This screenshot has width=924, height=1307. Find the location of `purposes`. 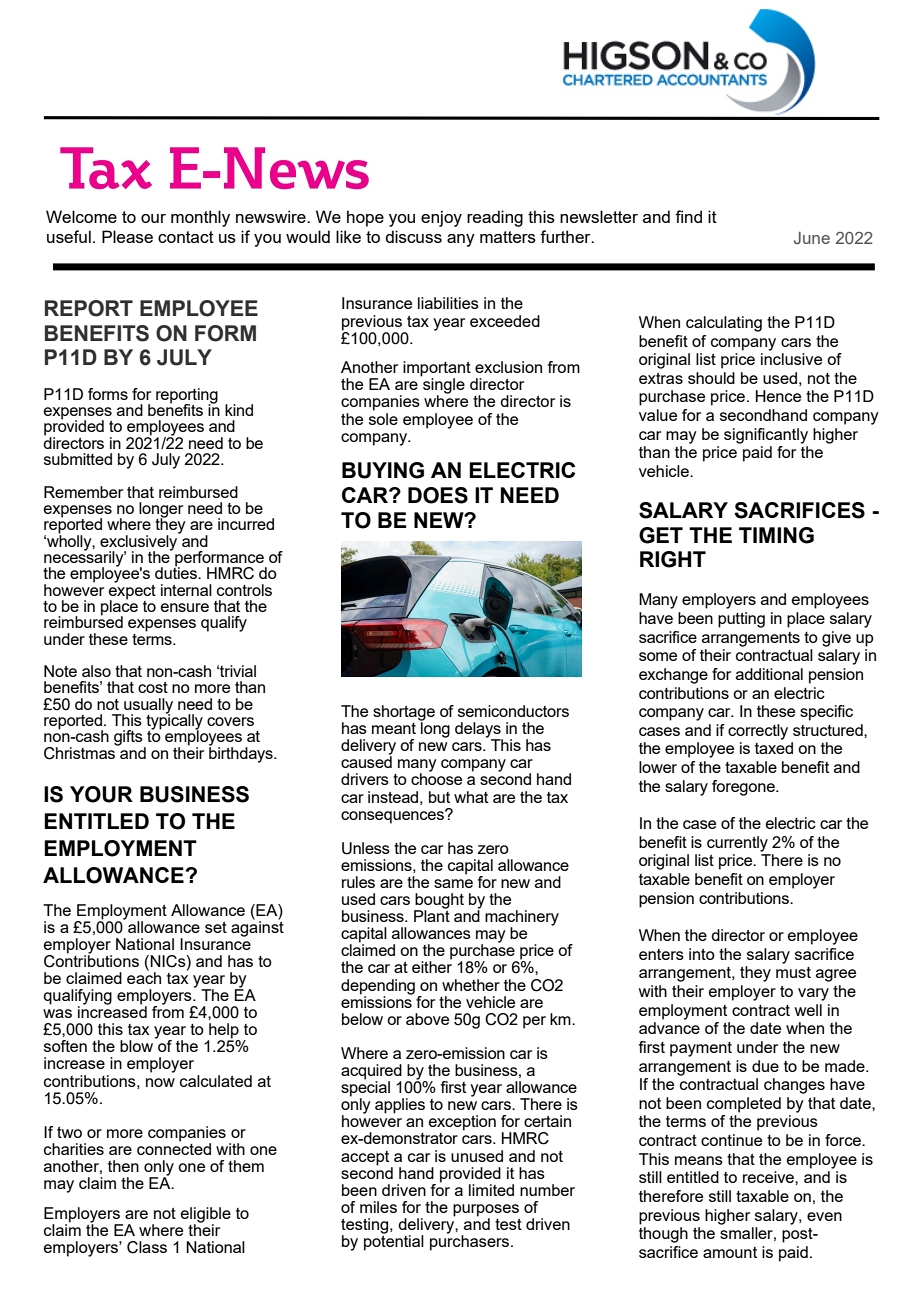

purposes is located at coordinates (486, 1211).
